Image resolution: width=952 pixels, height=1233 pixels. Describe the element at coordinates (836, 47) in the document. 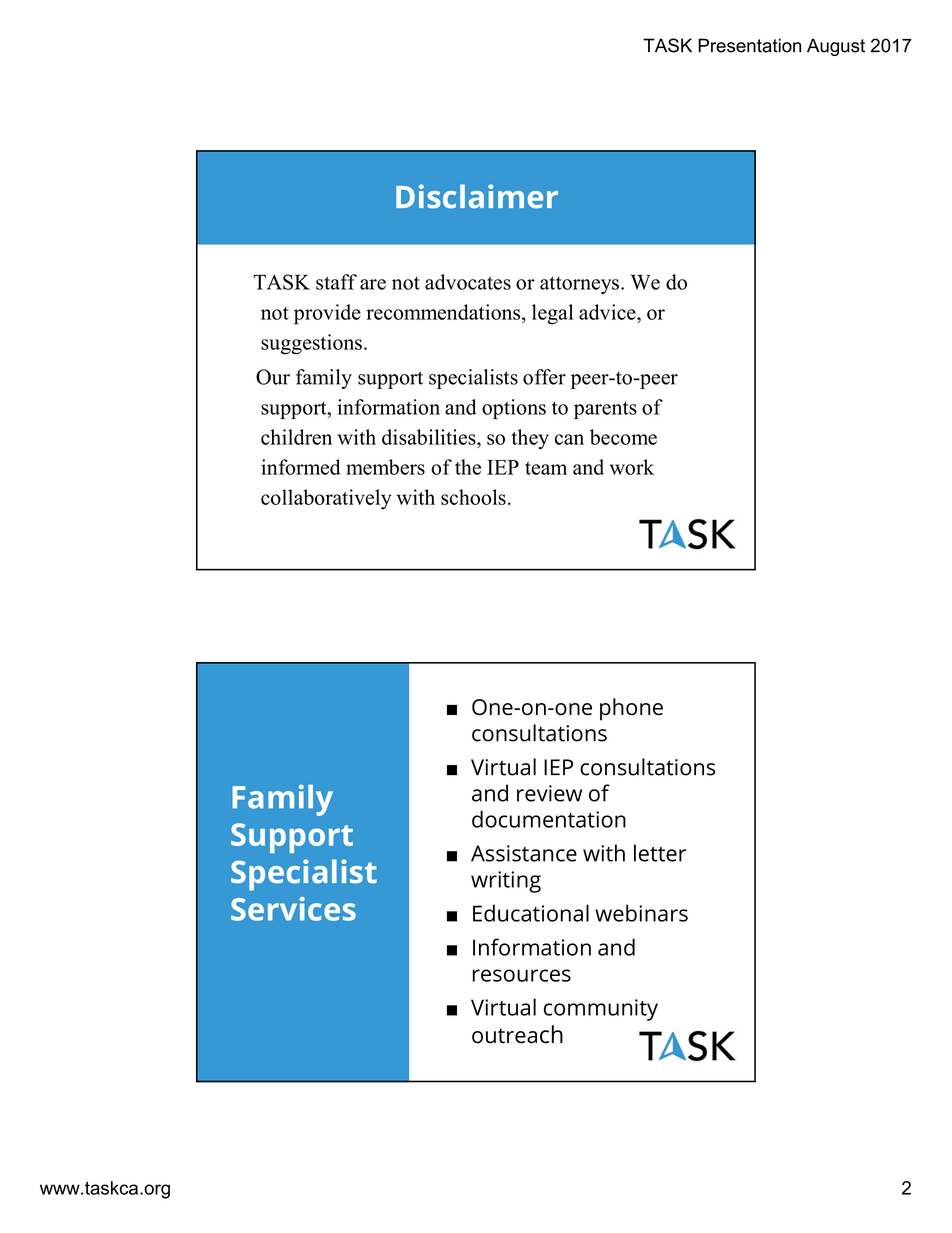

I see `August` at that location.
